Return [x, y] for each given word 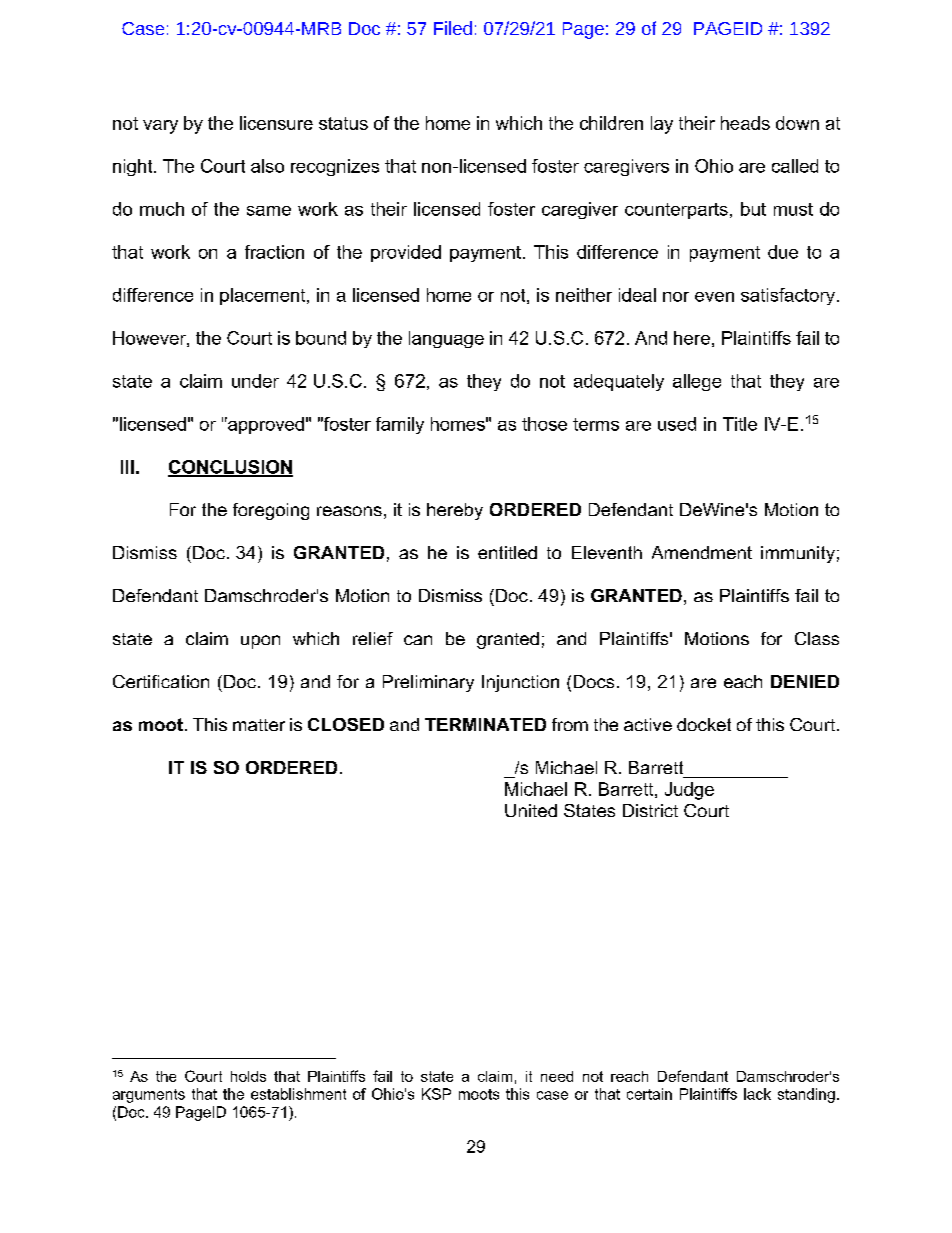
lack [757, 1094]
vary [160, 127]
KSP [436, 1094]
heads [745, 123]
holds [248, 1076]
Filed [453, 28]
